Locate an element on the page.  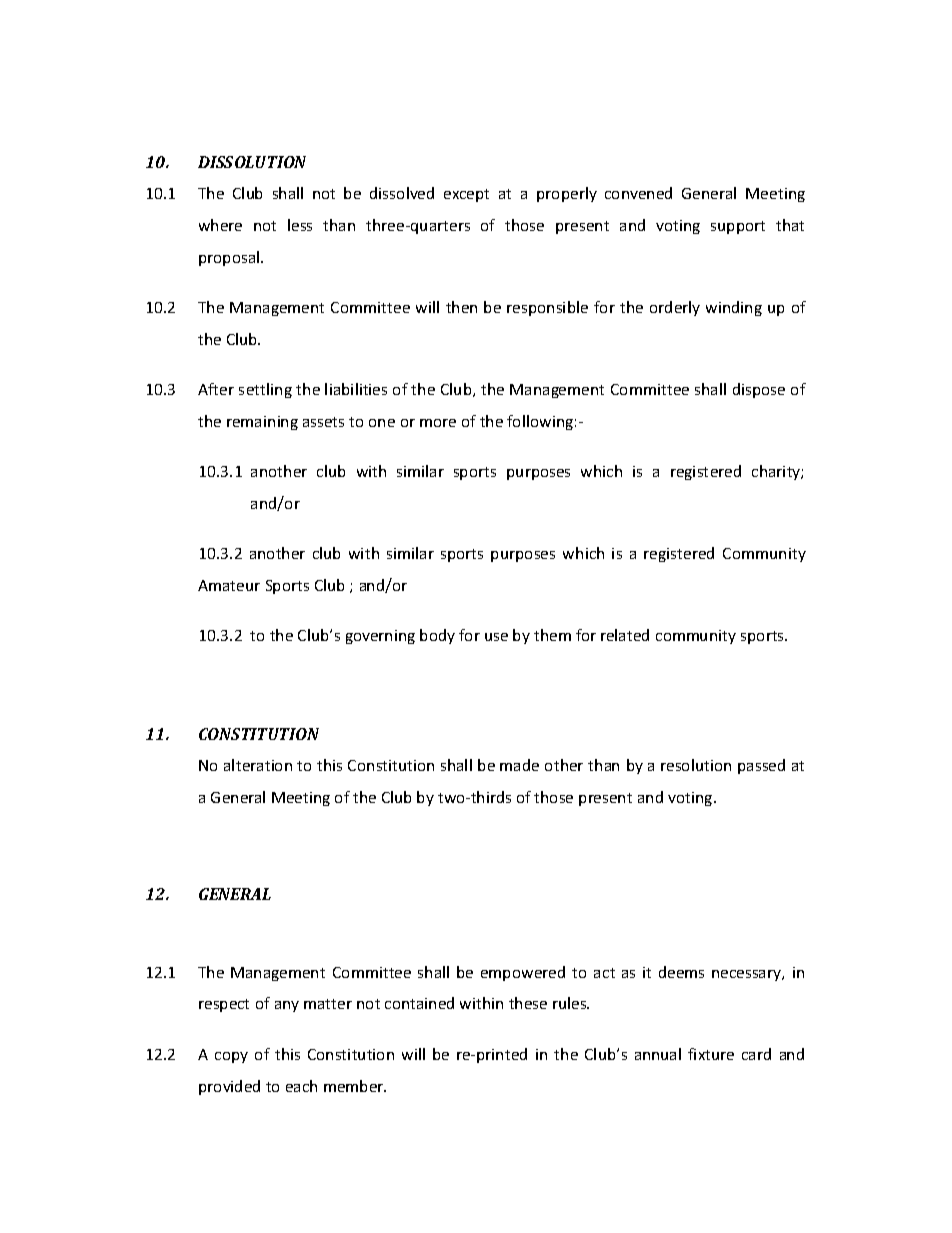
except is located at coordinates (466, 195).
